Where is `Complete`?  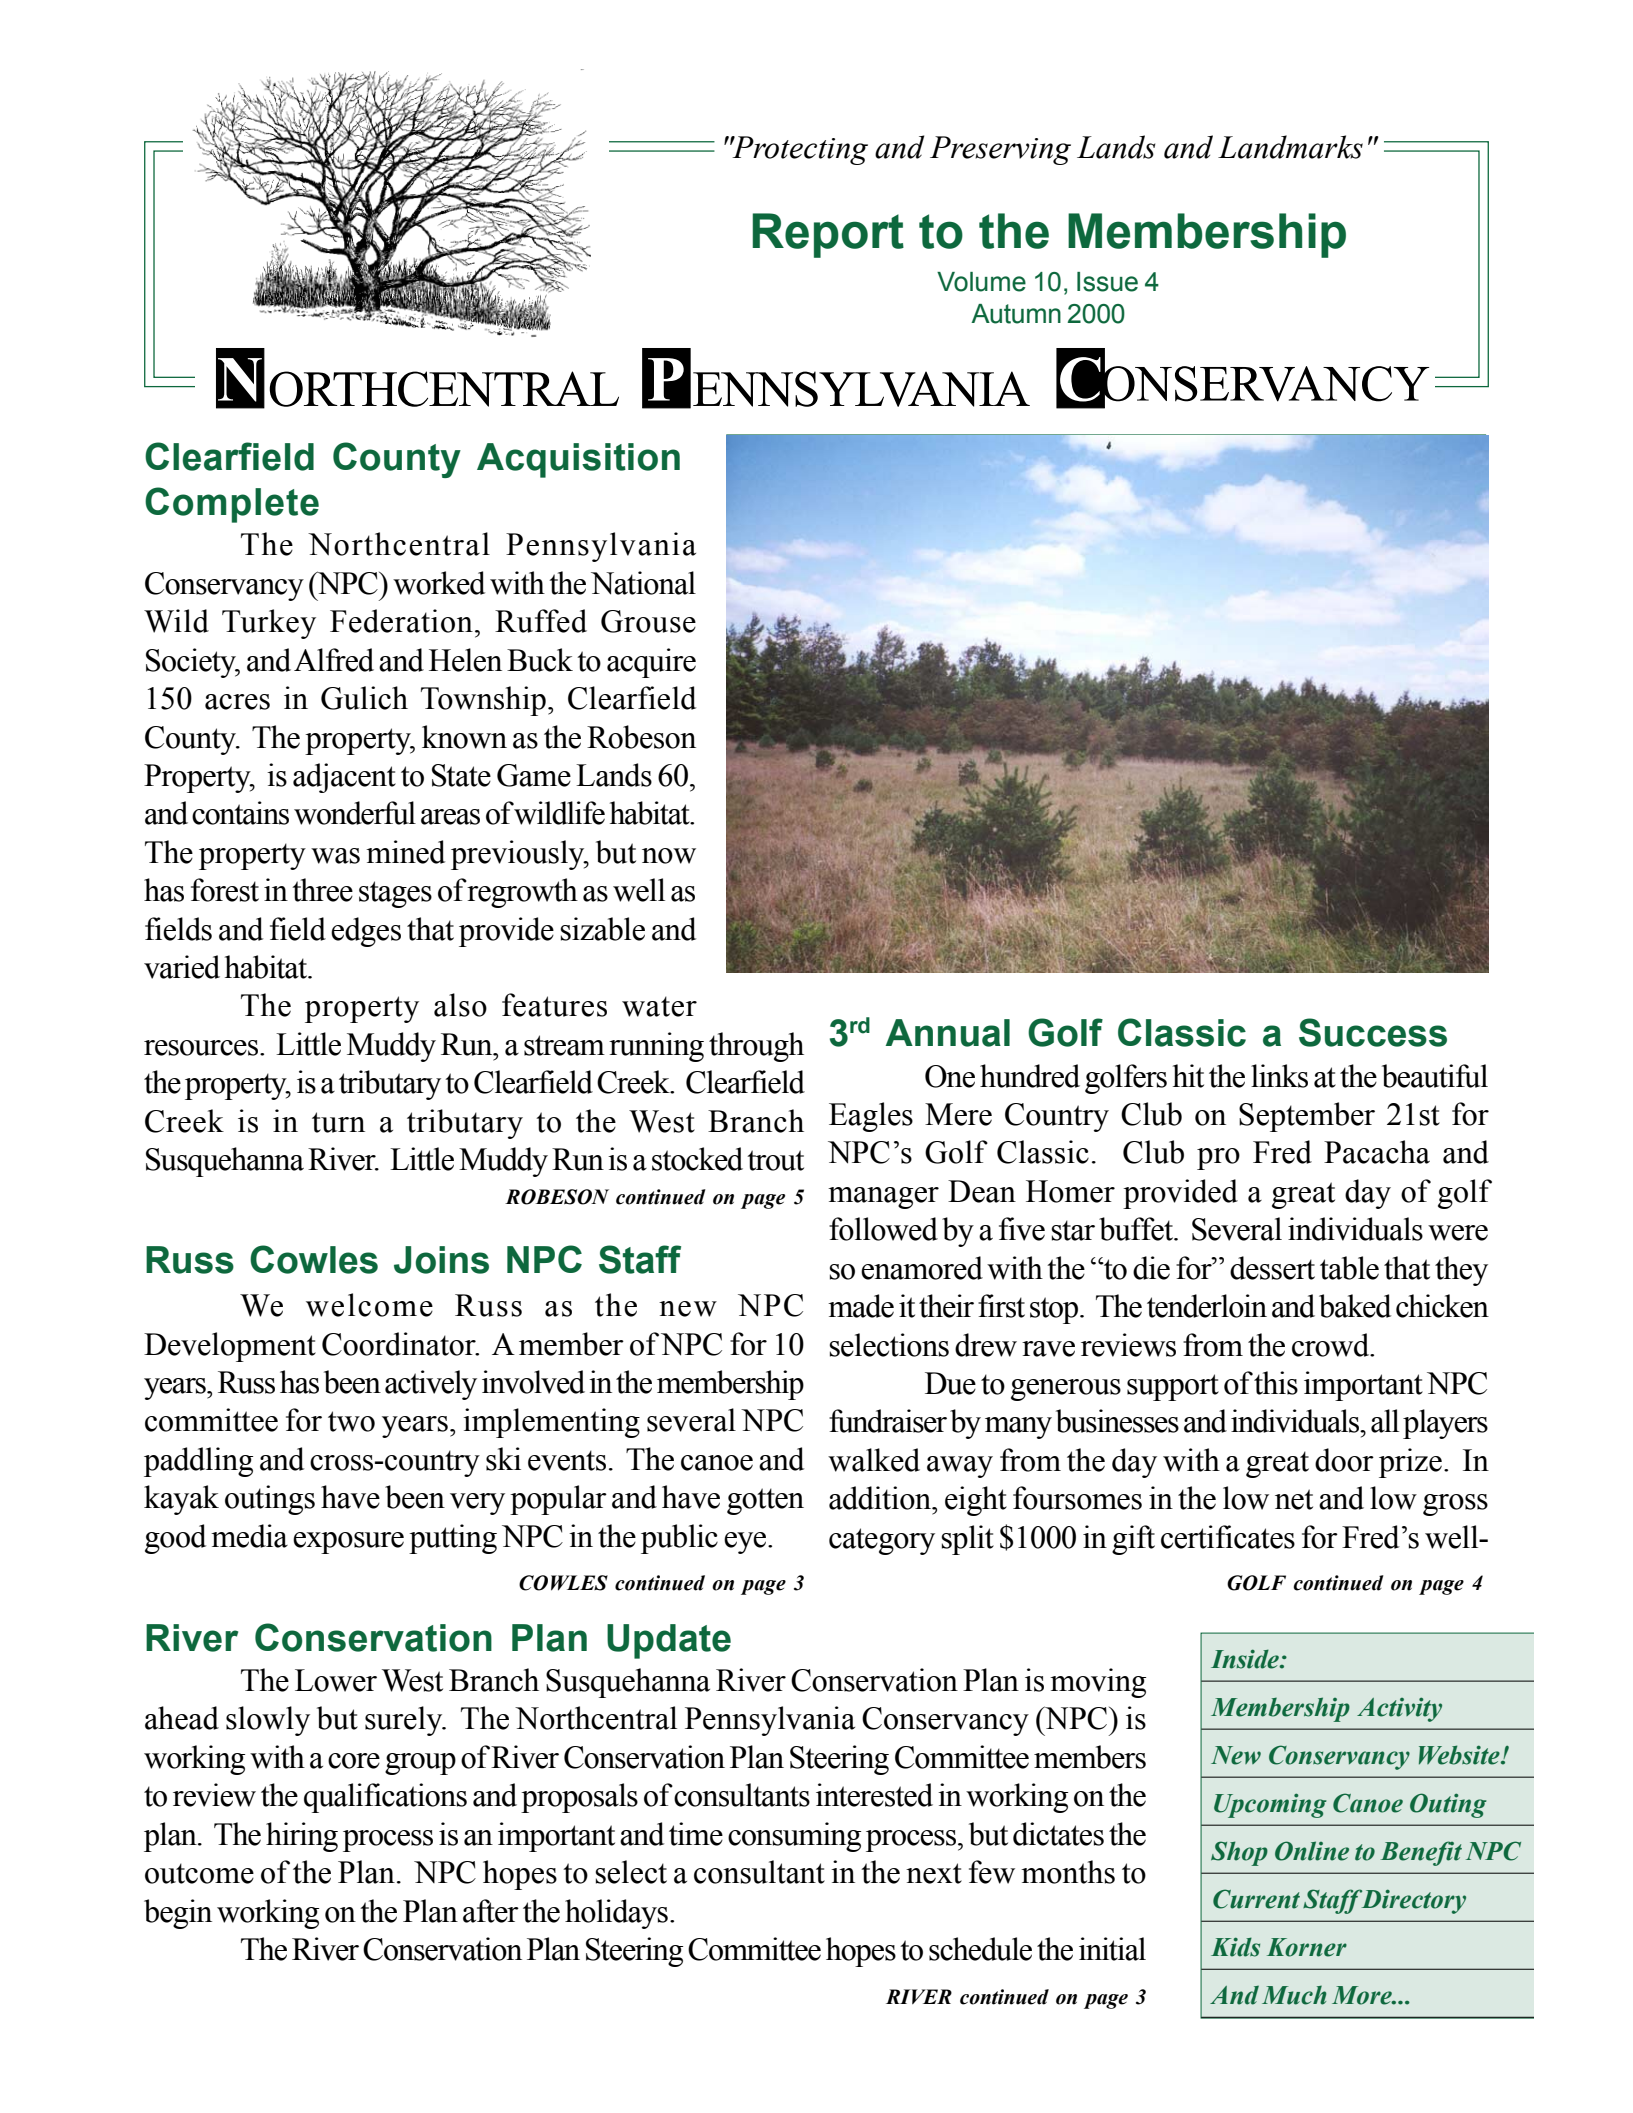 Complete is located at coordinates (232, 505).
